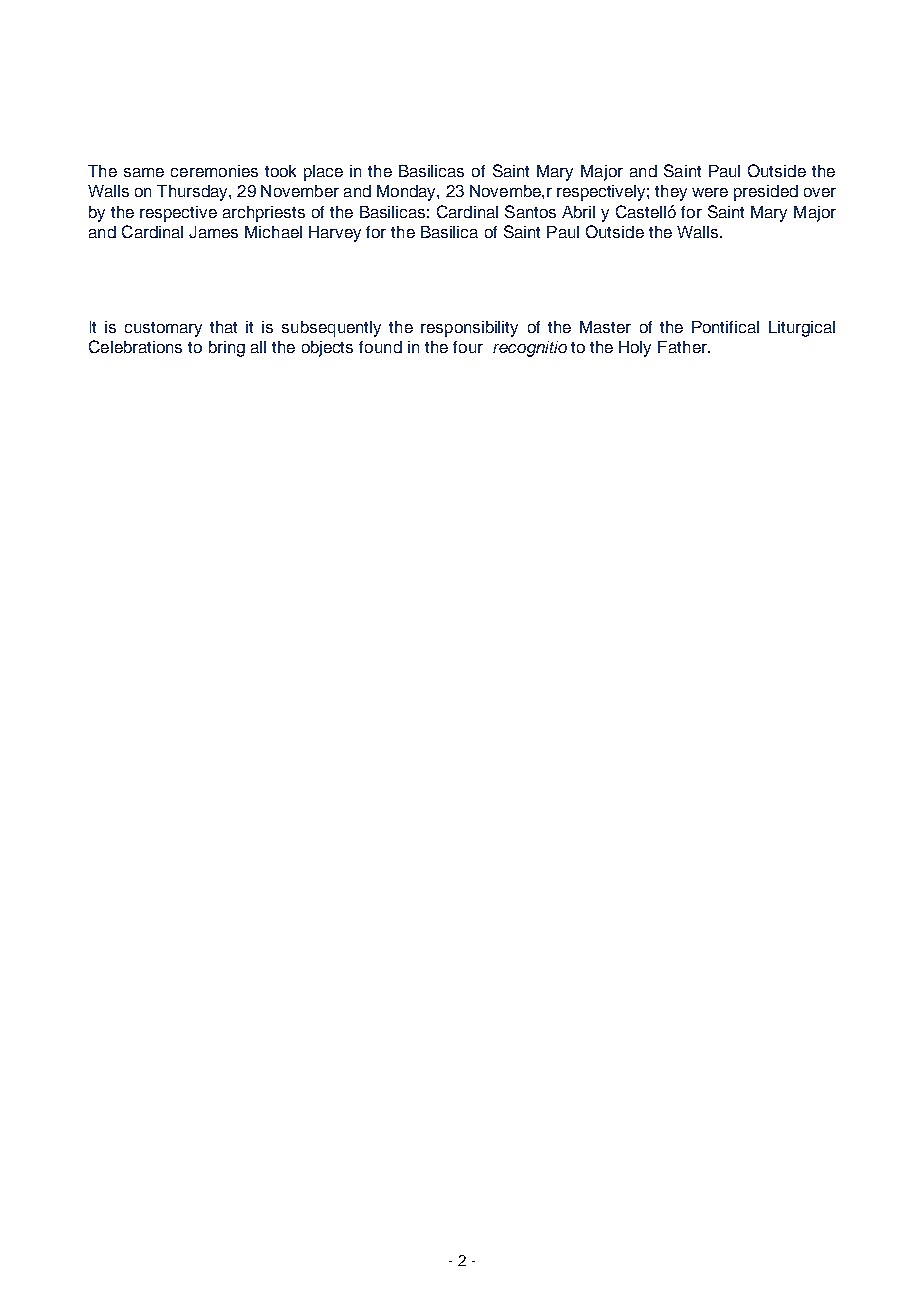 The image size is (924, 1308). I want to click on place, so click(323, 173).
